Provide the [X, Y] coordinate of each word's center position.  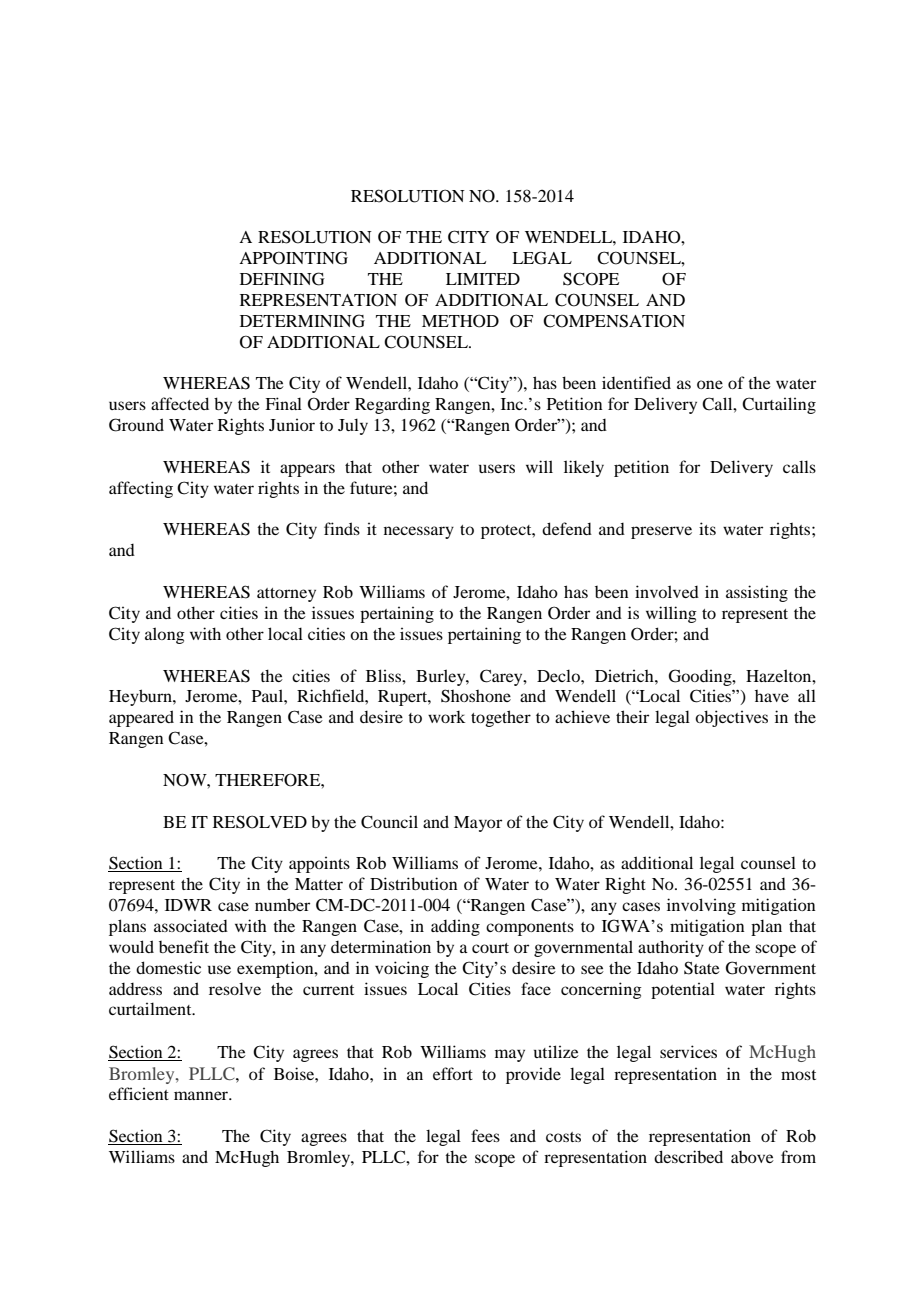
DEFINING [282, 279]
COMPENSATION [614, 321]
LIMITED [483, 279]
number [282, 904]
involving [701, 906]
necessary [419, 532]
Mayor [478, 824]
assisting [757, 593]
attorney [286, 595]
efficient [139, 1093]
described [688, 1156]
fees [485, 1135]
